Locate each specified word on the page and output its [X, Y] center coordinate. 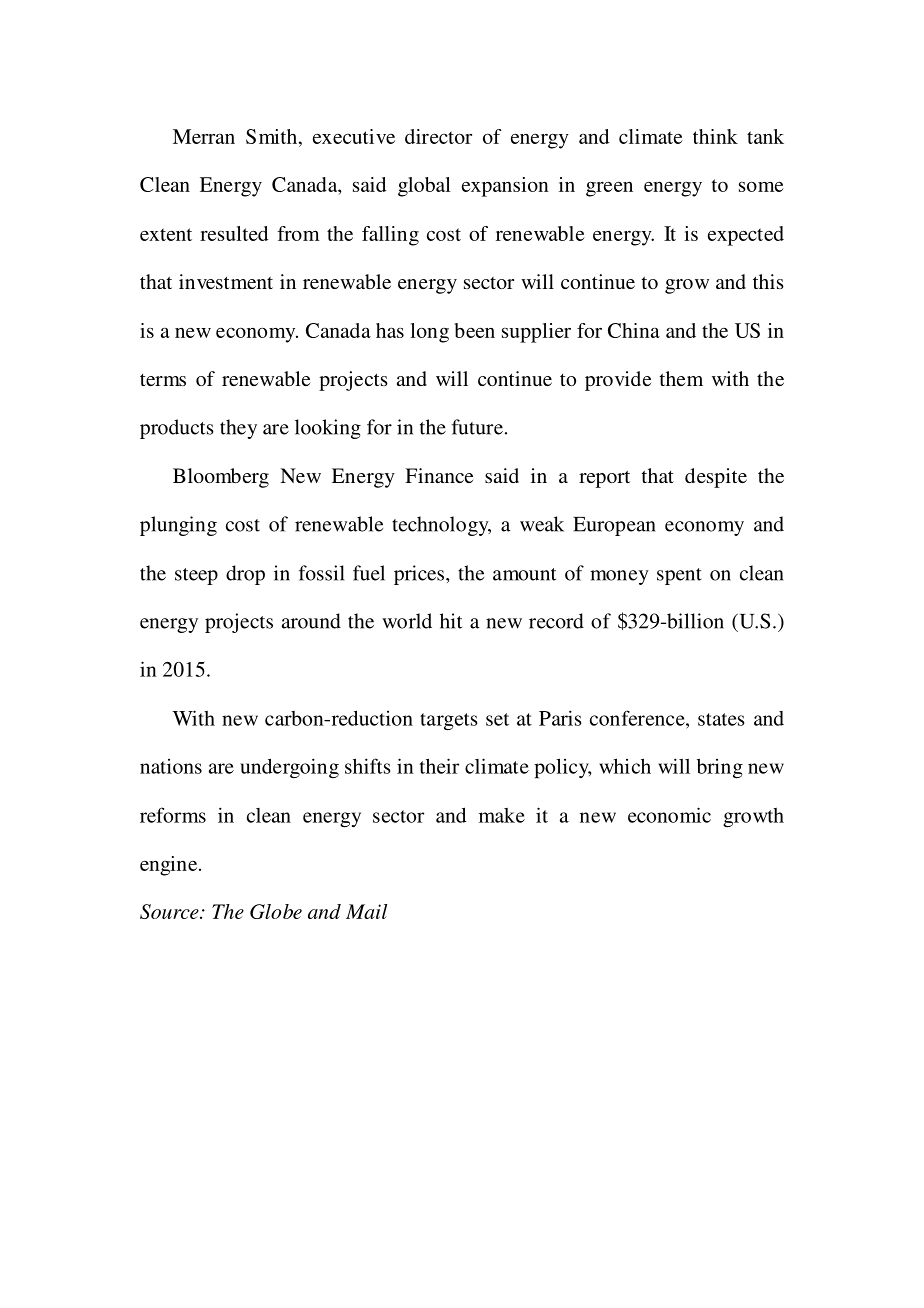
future [479, 427]
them [681, 378]
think [715, 136]
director [438, 136]
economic [669, 815]
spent [679, 576]
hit [451, 621]
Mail [366, 911]
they [238, 429]
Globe [276, 911]
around [311, 621]
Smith [273, 136]
